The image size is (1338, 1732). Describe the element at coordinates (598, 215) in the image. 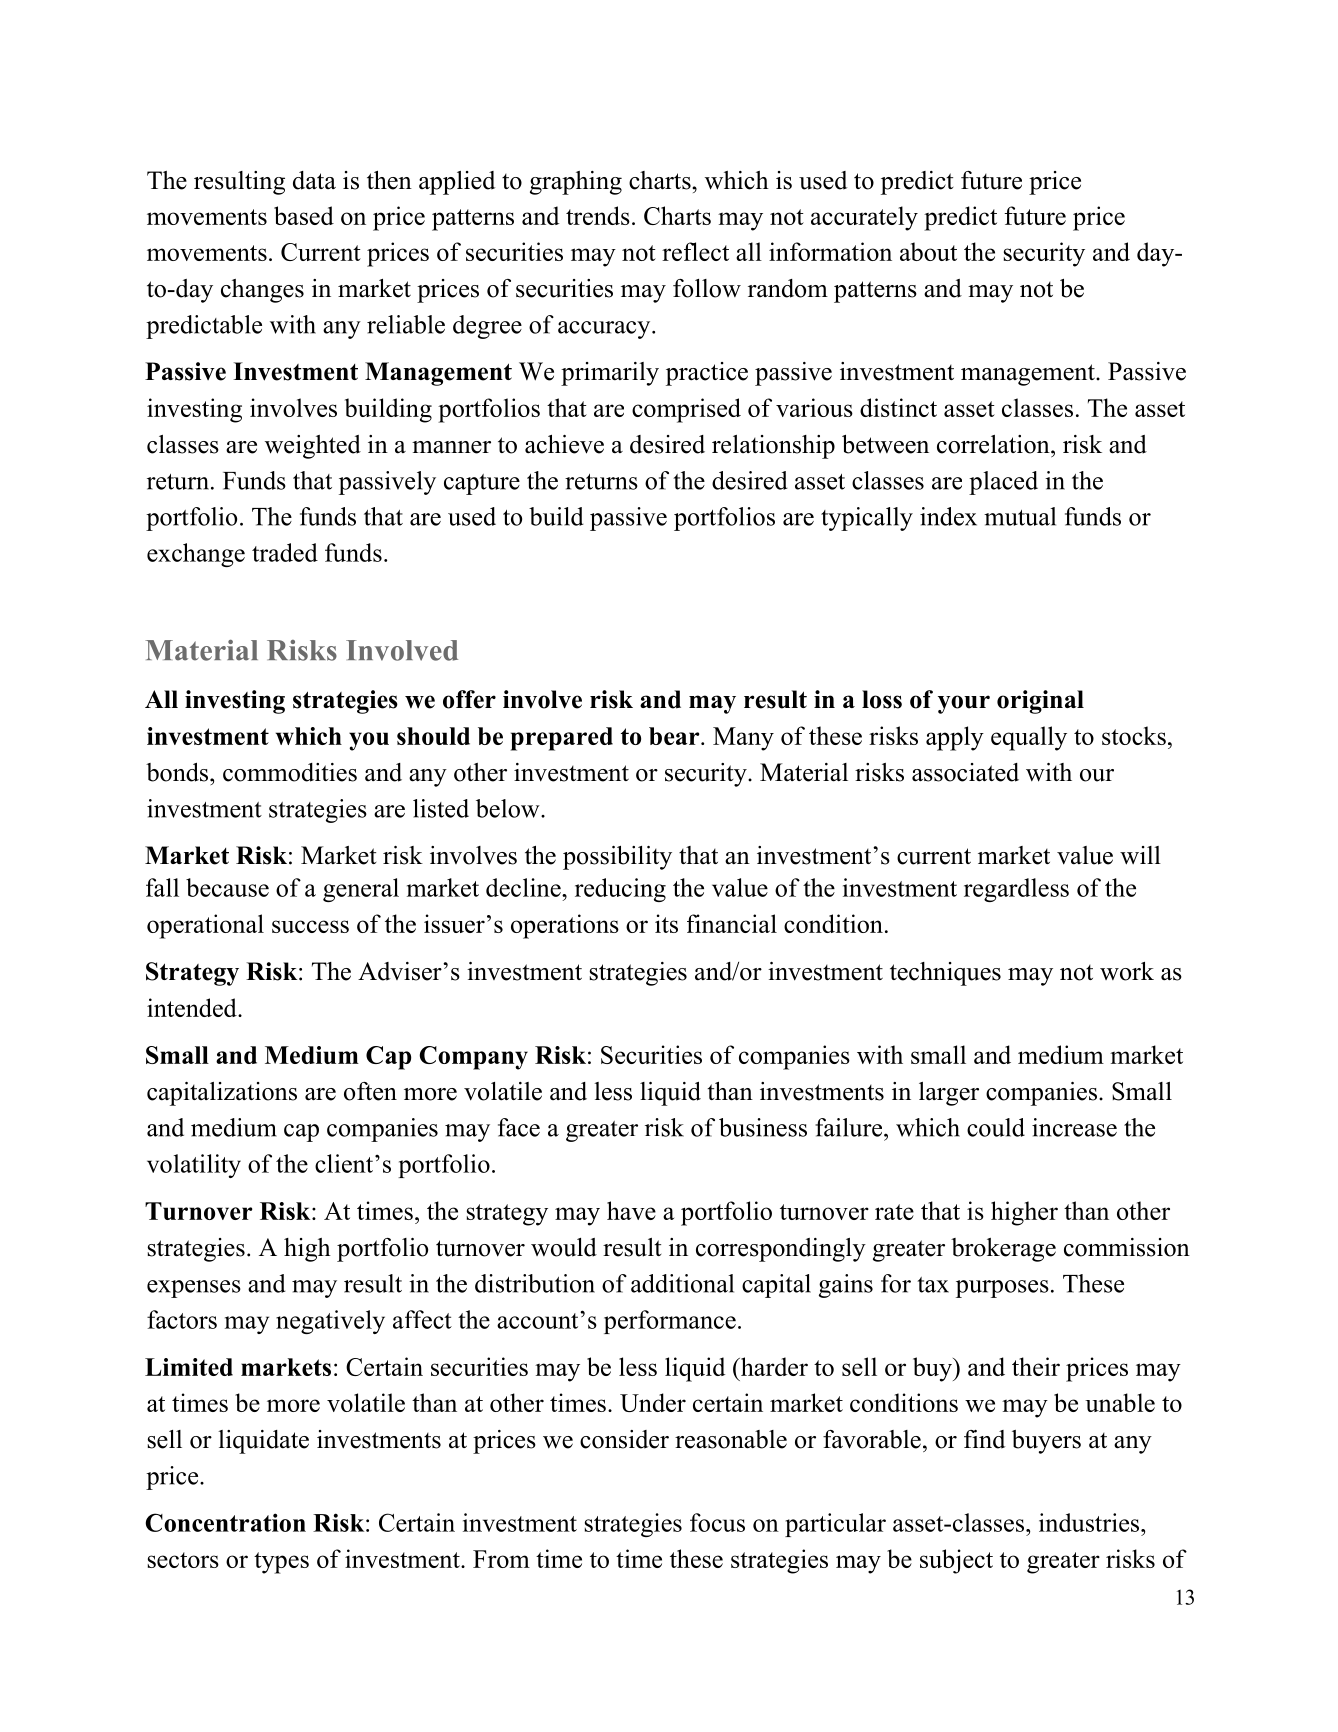

I see `trends` at that location.
